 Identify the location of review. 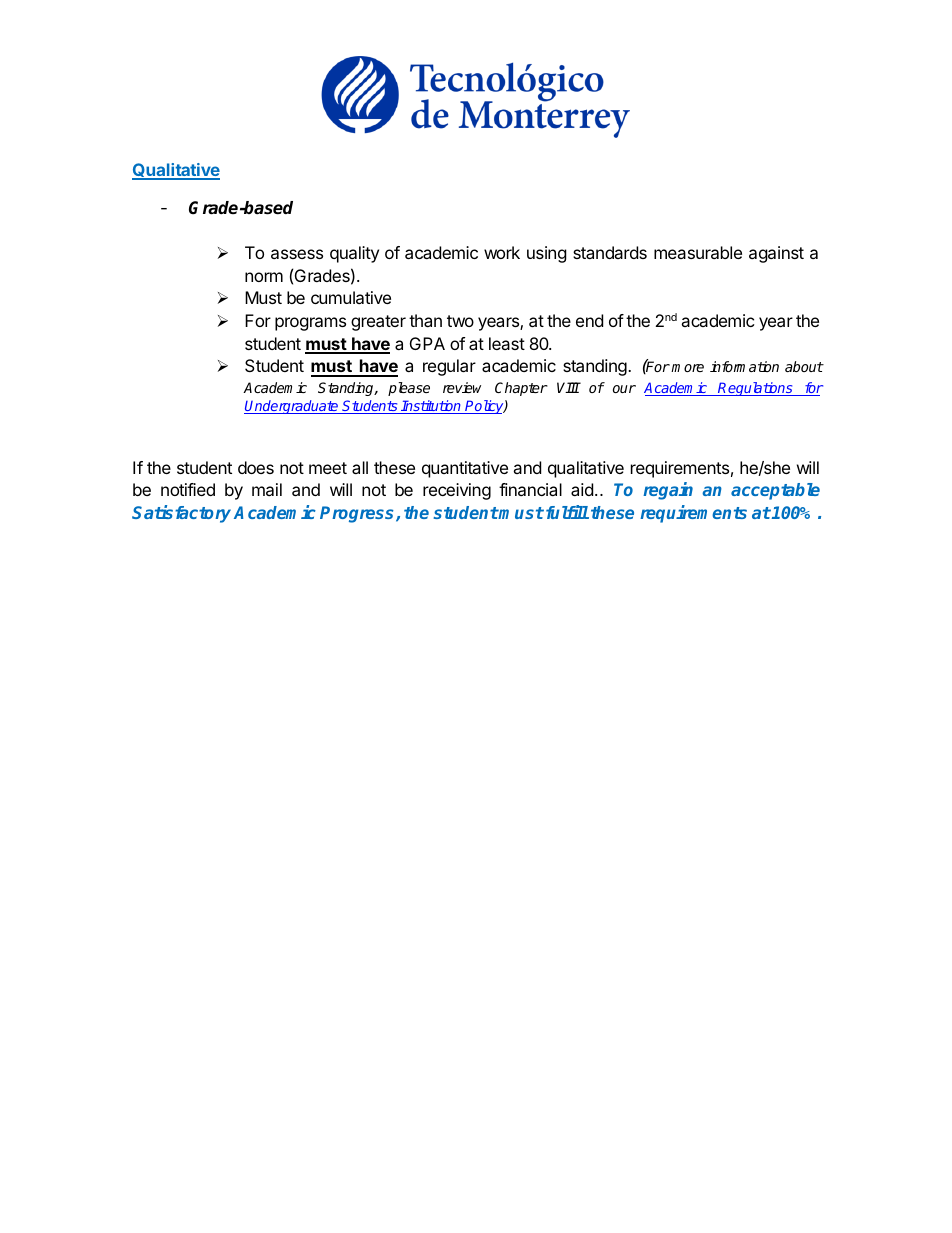
(462, 387).
